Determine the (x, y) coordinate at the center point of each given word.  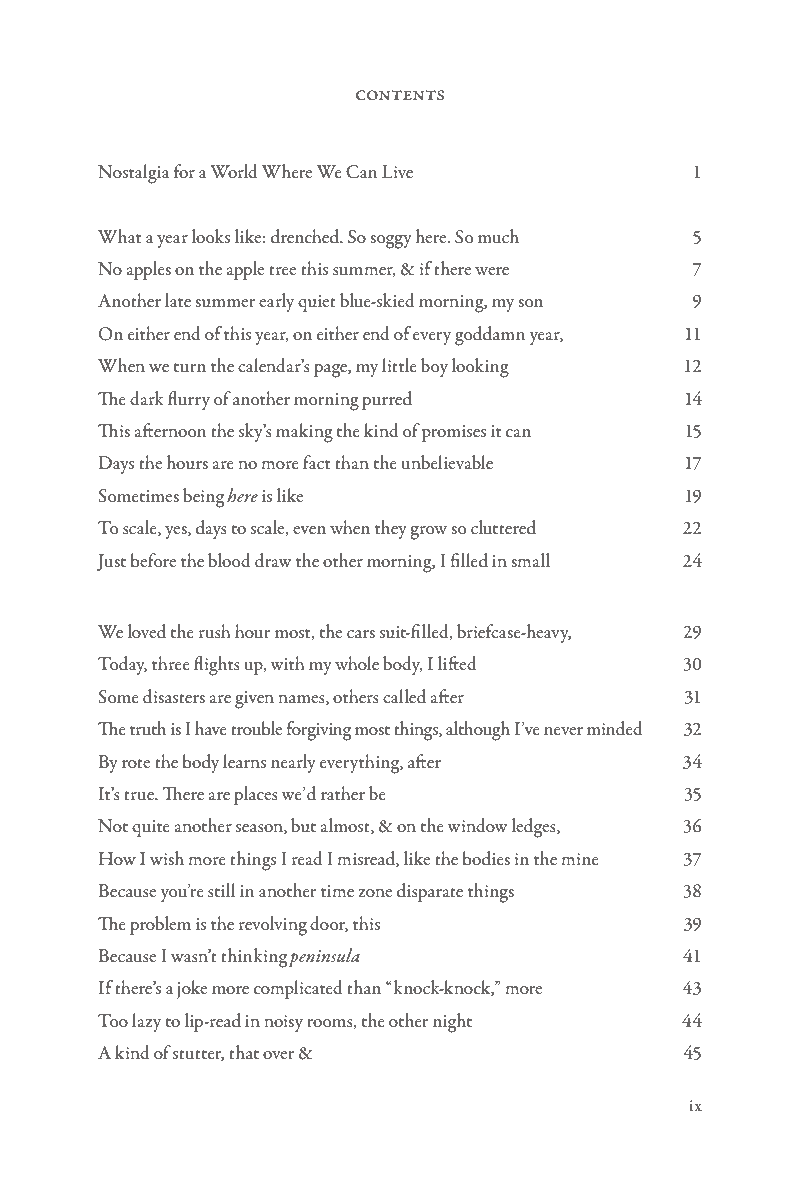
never (563, 731)
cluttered (503, 527)
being (203, 498)
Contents (400, 95)
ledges (535, 828)
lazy (146, 1022)
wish (167, 858)
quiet (317, 303)
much (498, 236)
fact (316, 462)
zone (375, 893)
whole (357, 663)
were (492, 271)
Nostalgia (134, 174)
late (178, 300)
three (171, 663)
